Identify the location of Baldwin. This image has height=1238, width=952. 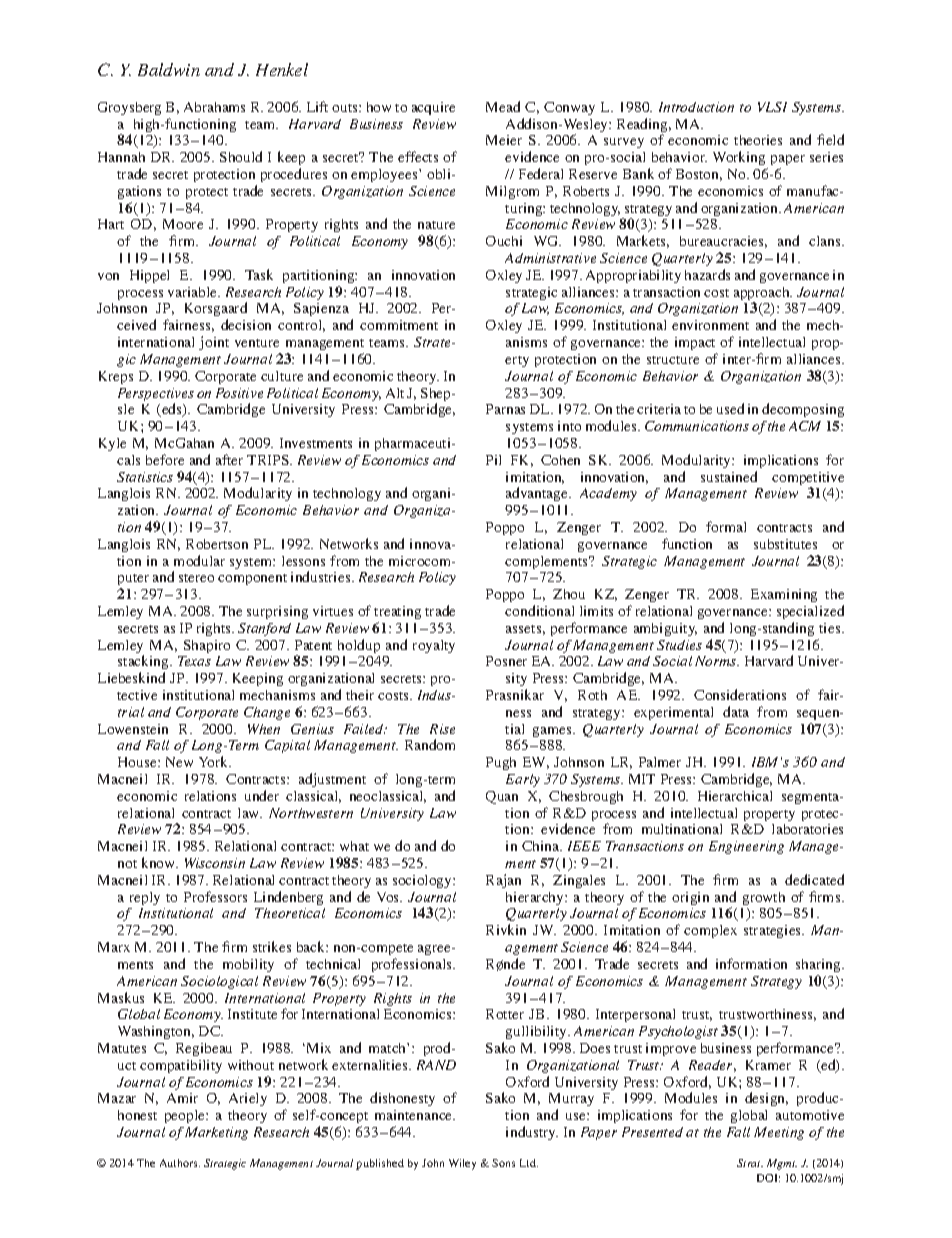
(169, 69).
